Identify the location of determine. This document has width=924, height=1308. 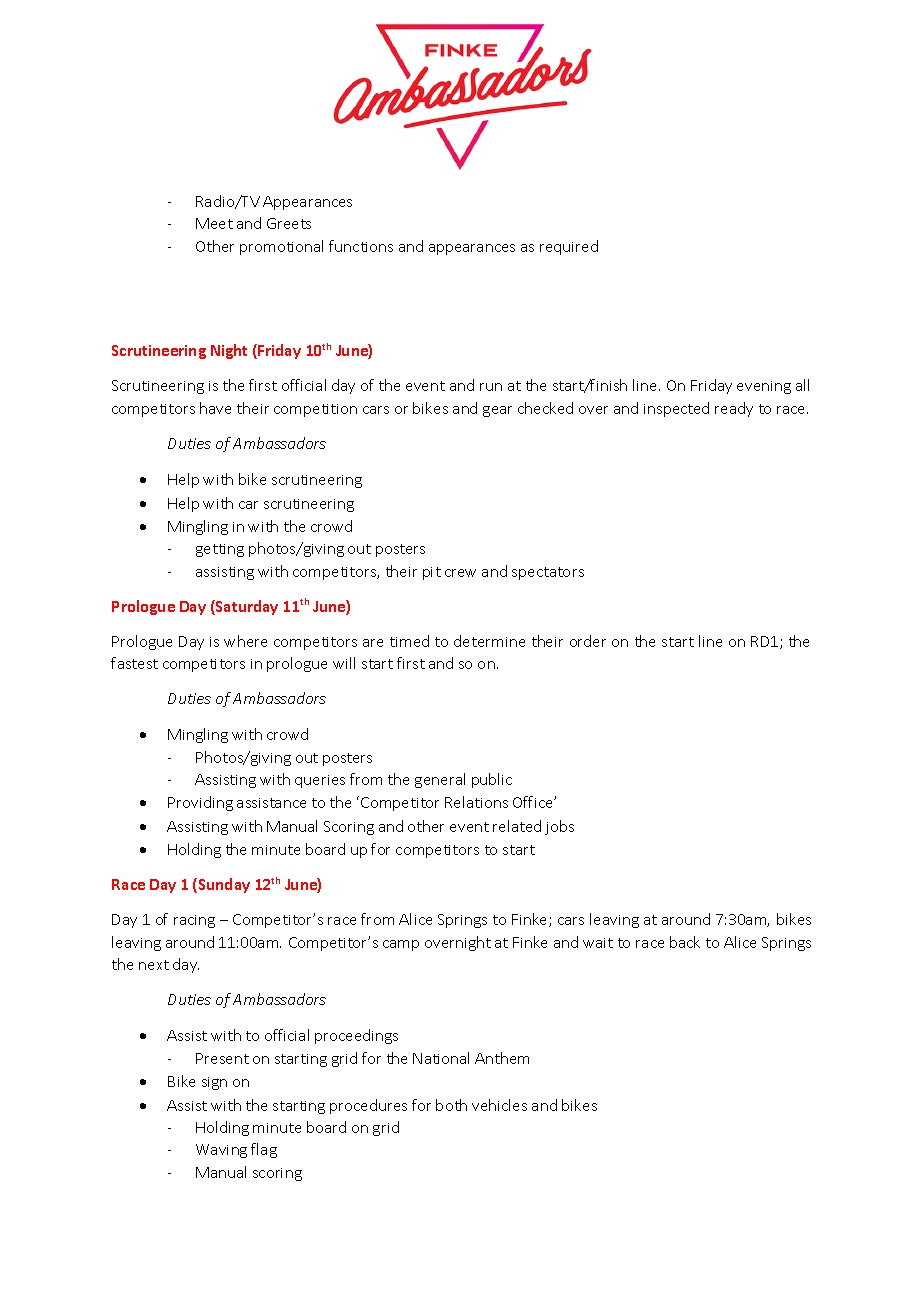
(489, 641).
